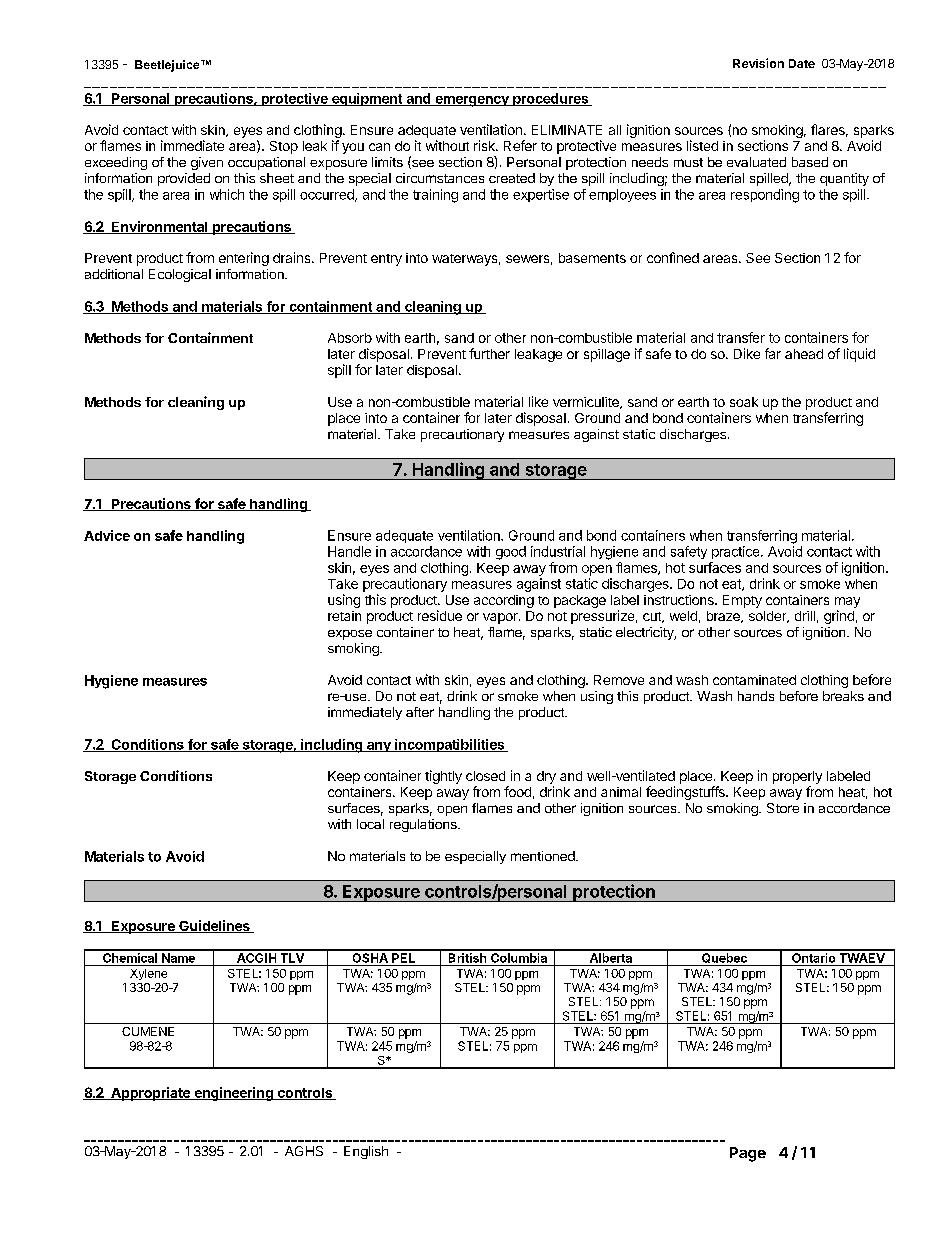 The image size is (952, 1233). Describe the element at coordinates (472, 101) in the document. I see `emergency` at that location.
